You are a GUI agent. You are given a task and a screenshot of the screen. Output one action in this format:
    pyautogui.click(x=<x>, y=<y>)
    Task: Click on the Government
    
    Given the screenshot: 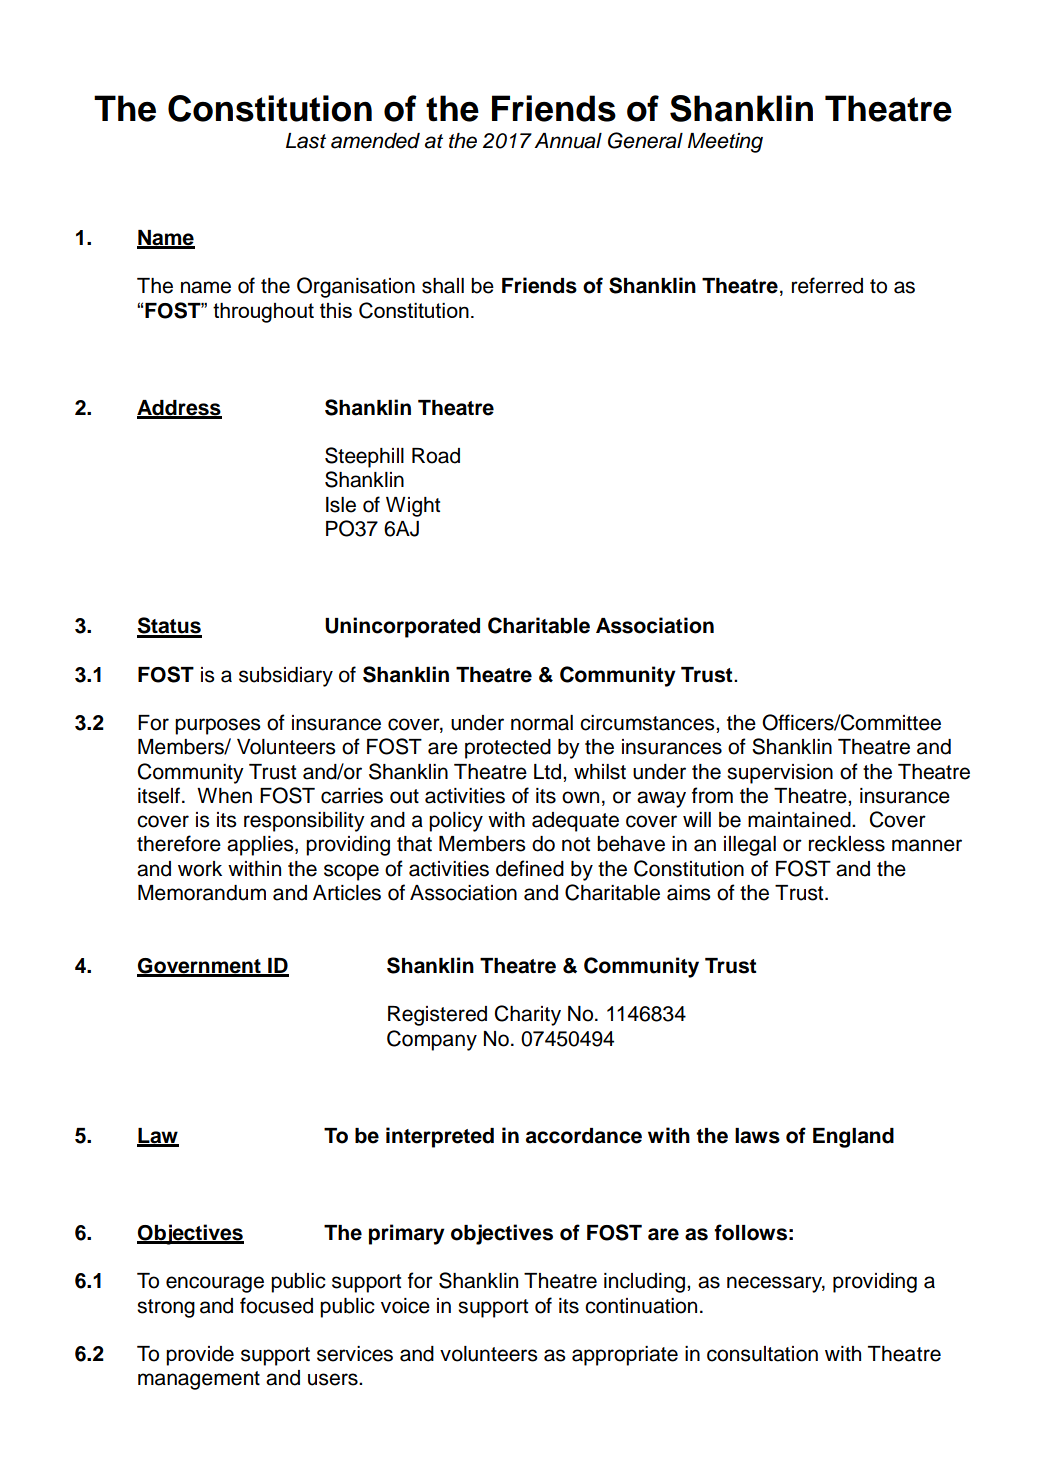 What is the action you would take?
    pyautogui.click(x=200, y=967)
